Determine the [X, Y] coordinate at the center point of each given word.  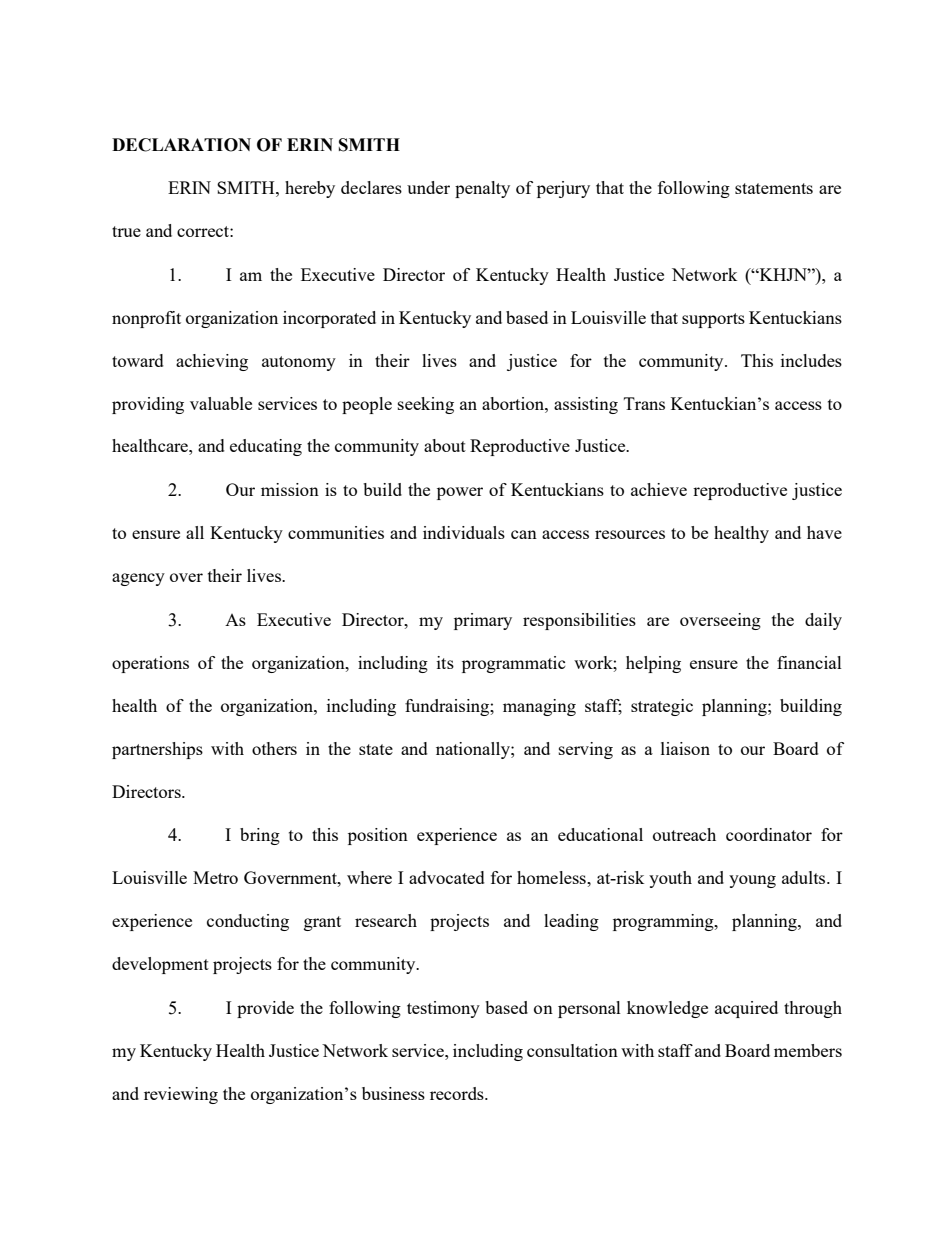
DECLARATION [181, 145]
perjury [563, 189]
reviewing [181, 1095]
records [458, 1093]
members [808, 1050]
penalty [482, 189]
